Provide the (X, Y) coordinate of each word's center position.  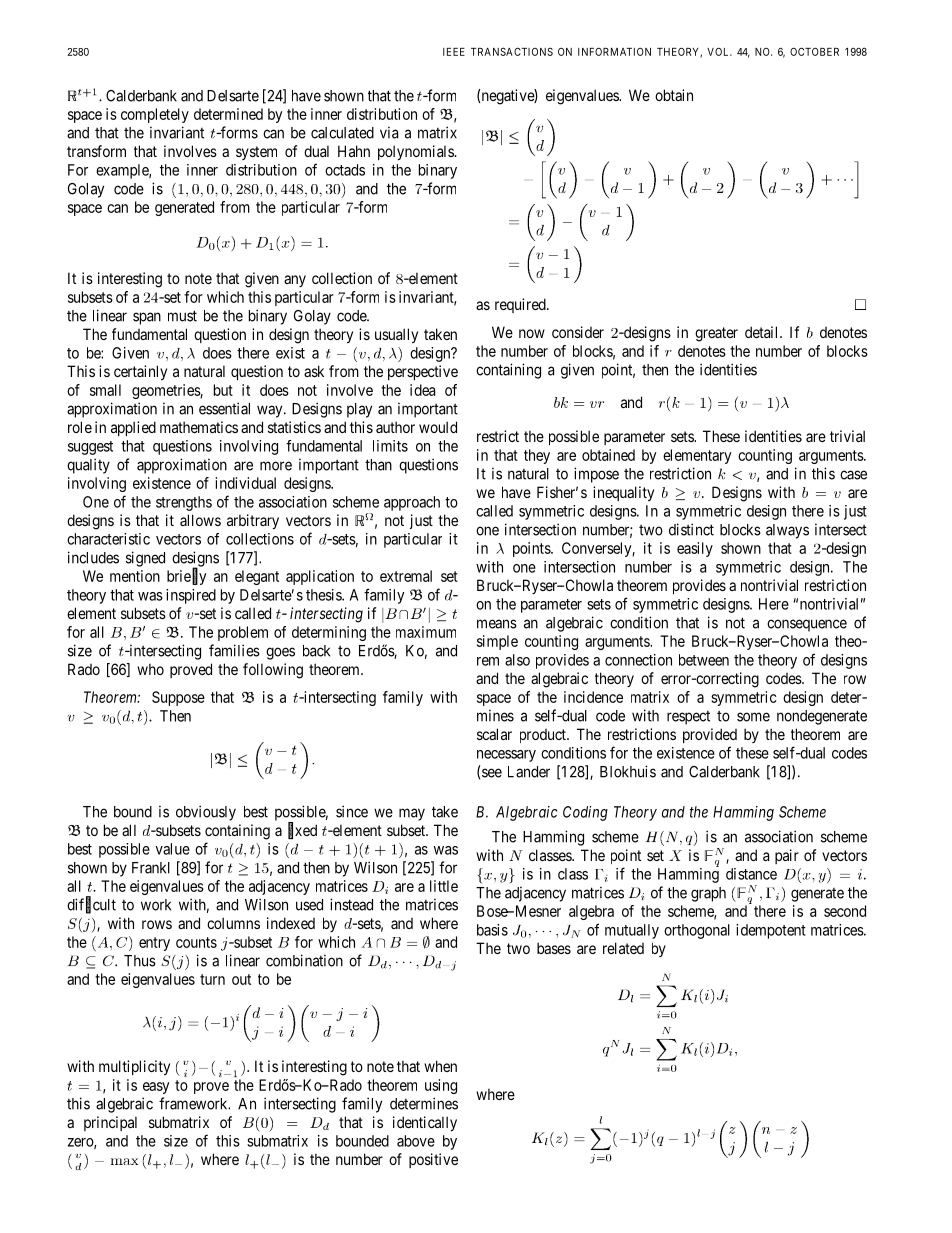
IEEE (454, 52)
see (492, 773)
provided (710, 735)
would (438, 427)
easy (156, 1088)
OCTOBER (814, 51)
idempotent (771, 931)
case (853, 475)
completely (155, 115)
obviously (206, 813)
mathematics (199, 427)
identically (425, 1123)
